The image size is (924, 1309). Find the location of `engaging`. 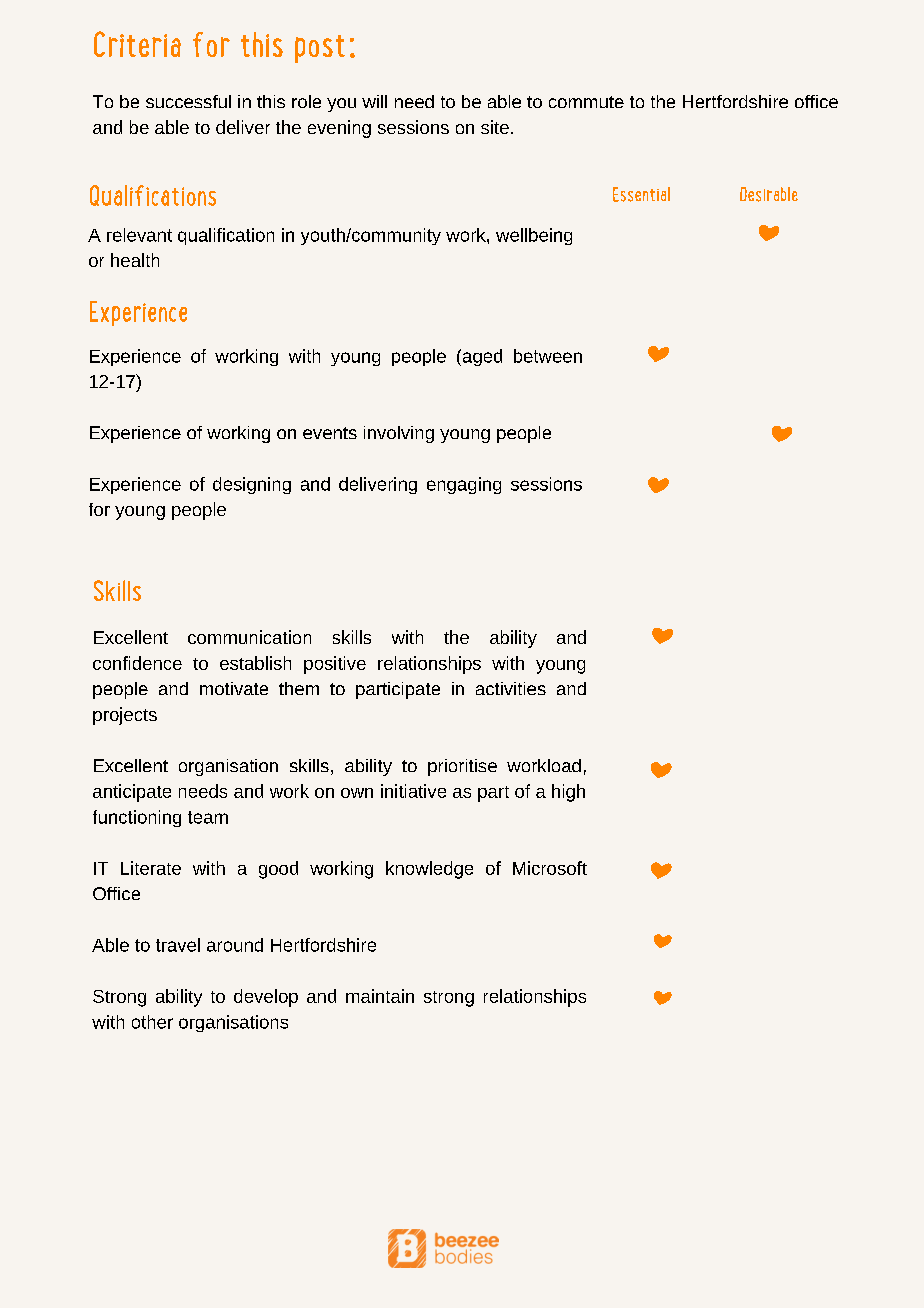

engaging is located at coordinates (464, 485).
